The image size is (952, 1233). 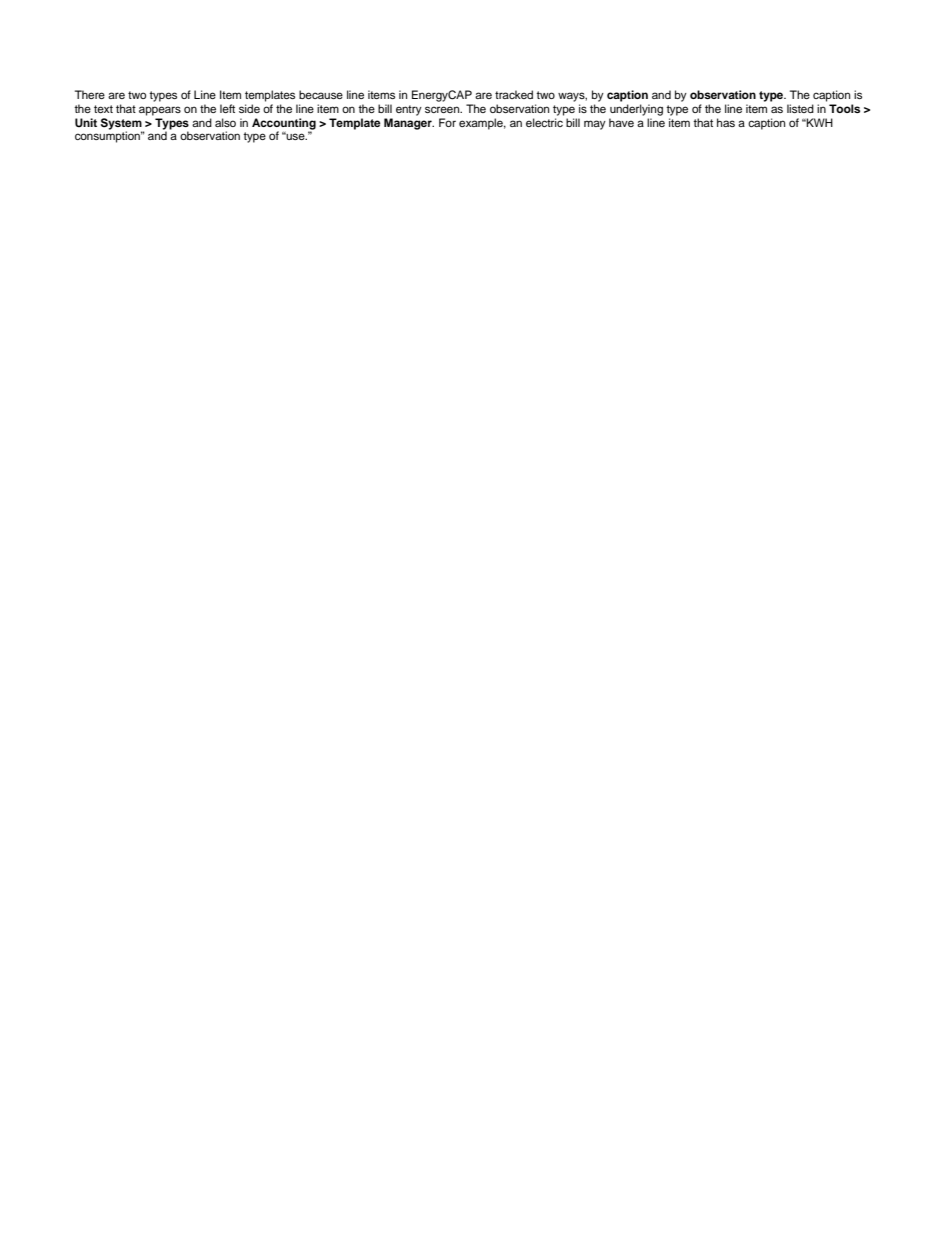 What do you see at coordinates (321, 94) in the screenshot?
I see `because` at bounding box center [321, 94].
